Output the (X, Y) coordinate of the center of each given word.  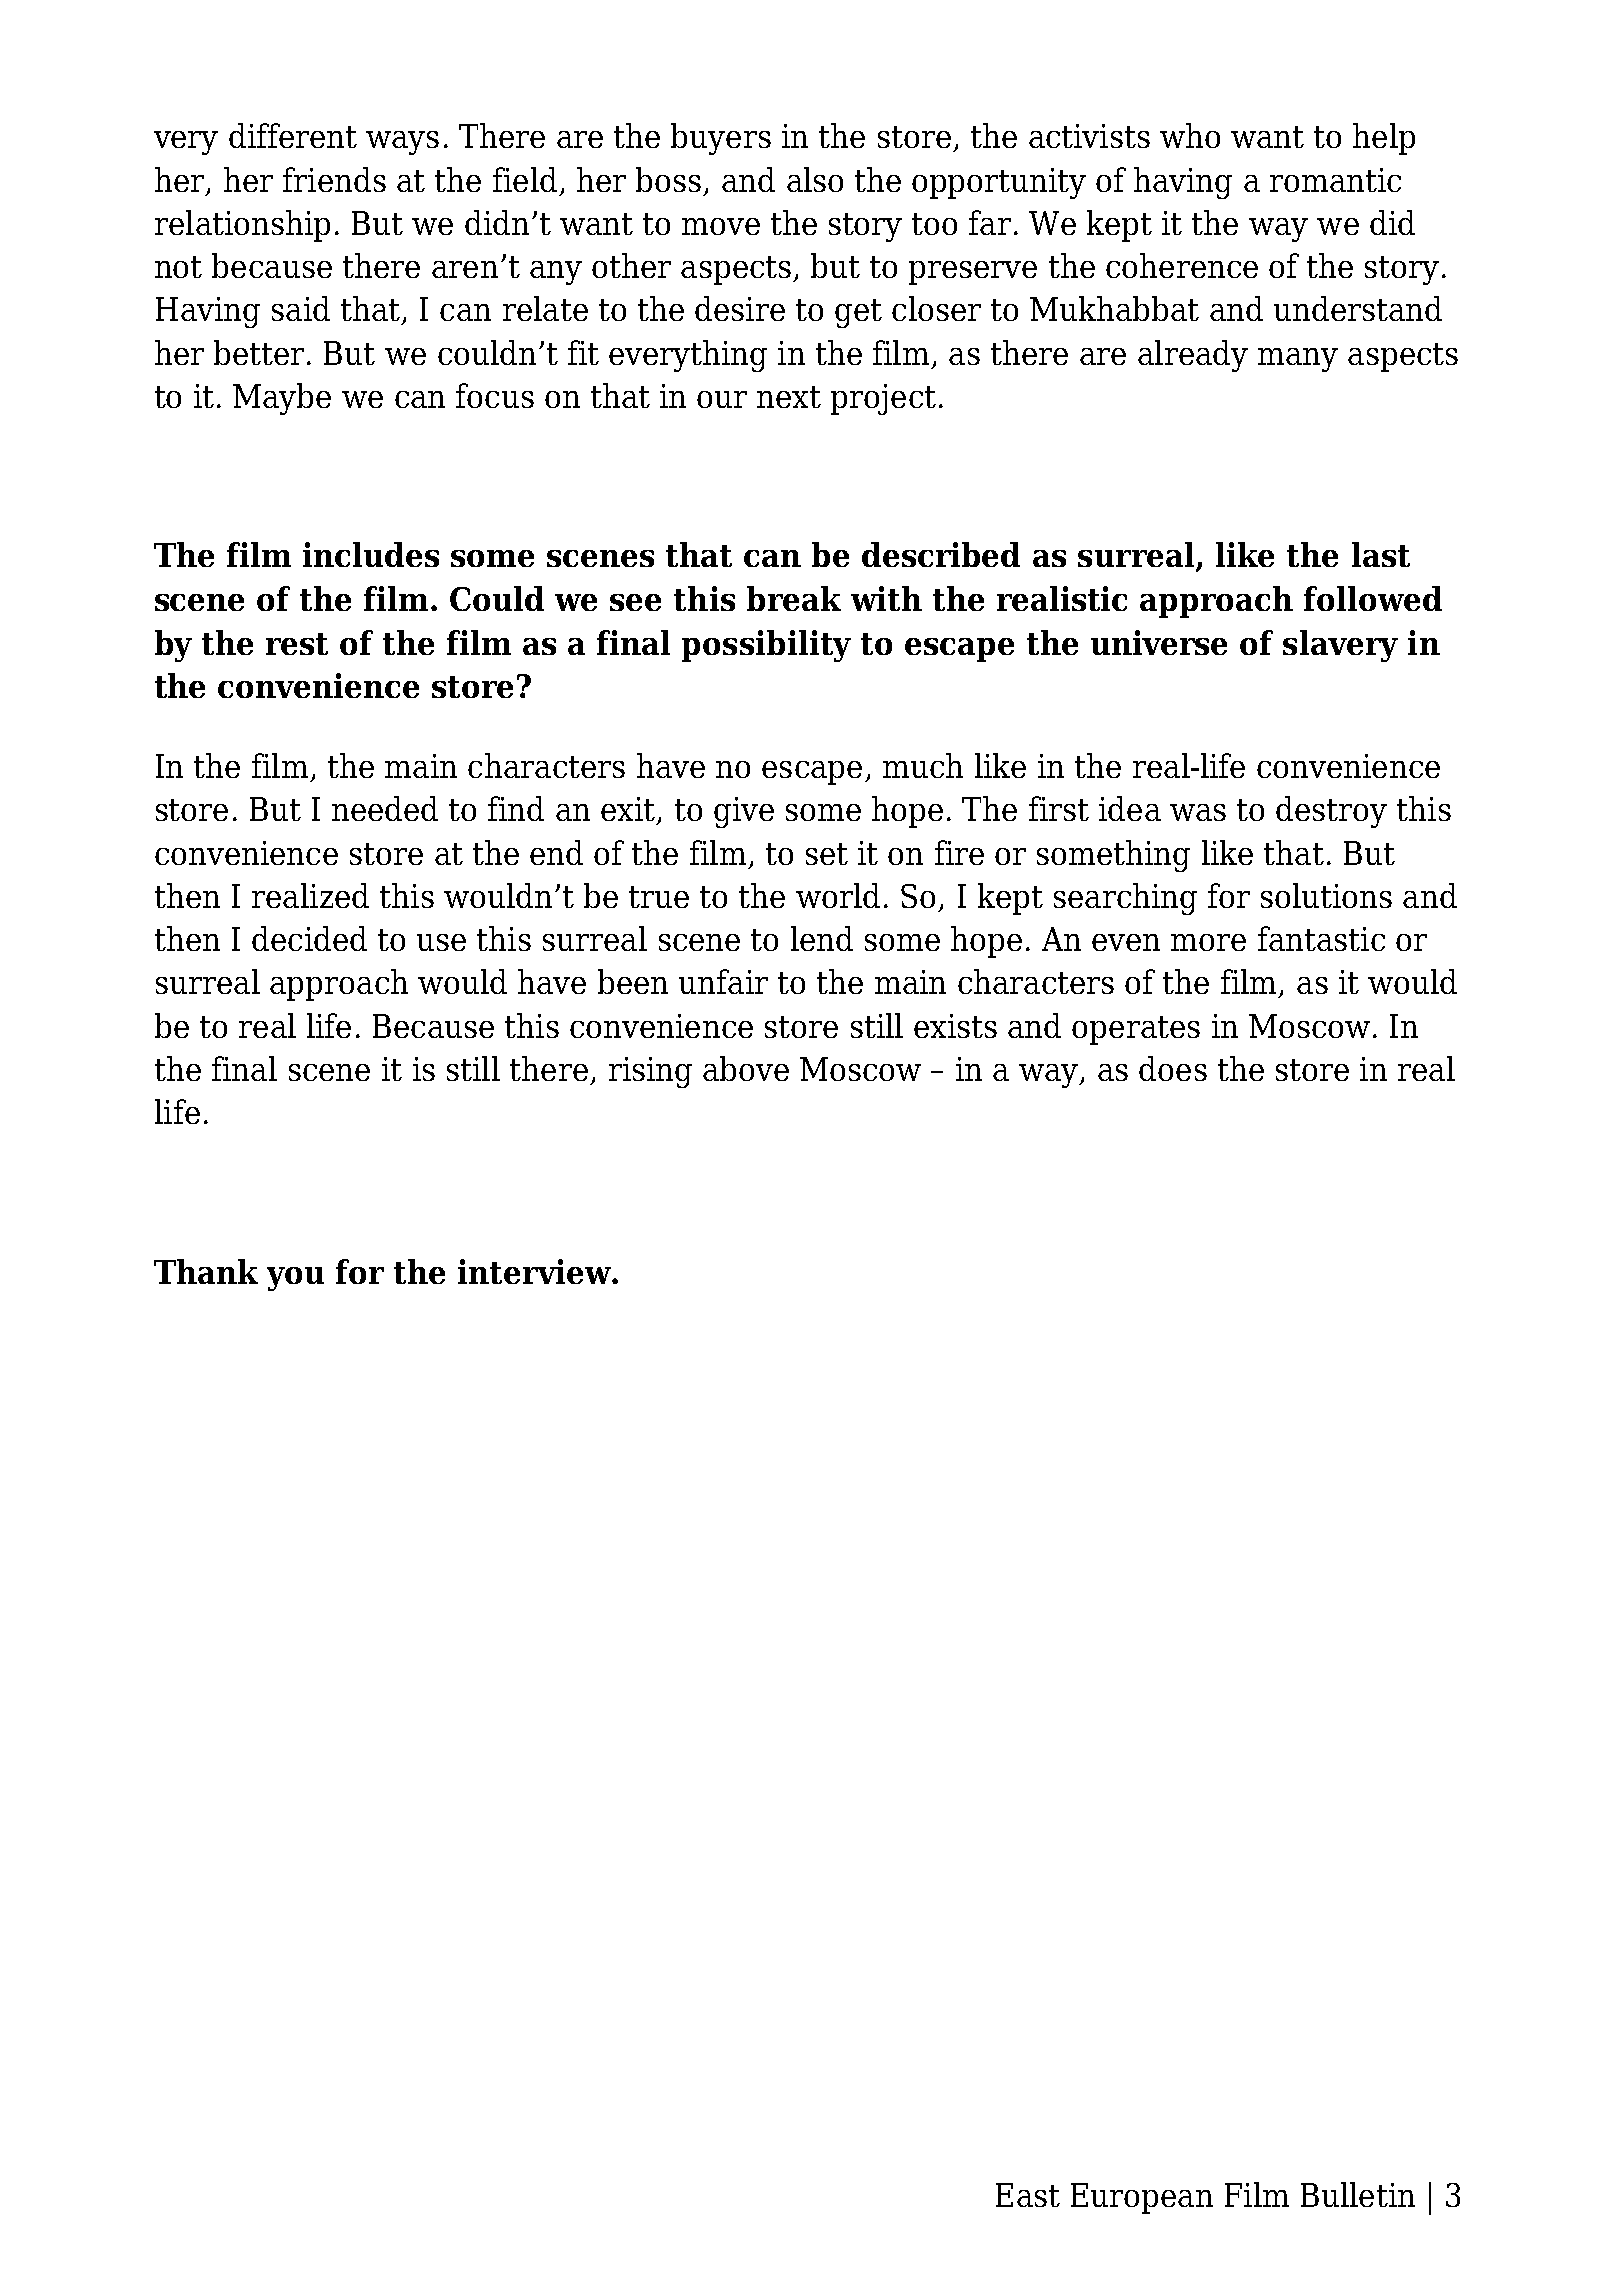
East (1028, 2195)
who (1190, 135)
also (815, 179)
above (746, 1068)
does (1173, 1068)
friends (334, 179)
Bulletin (1358, 2194)
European (1142, 2198)
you (295, 1279)
